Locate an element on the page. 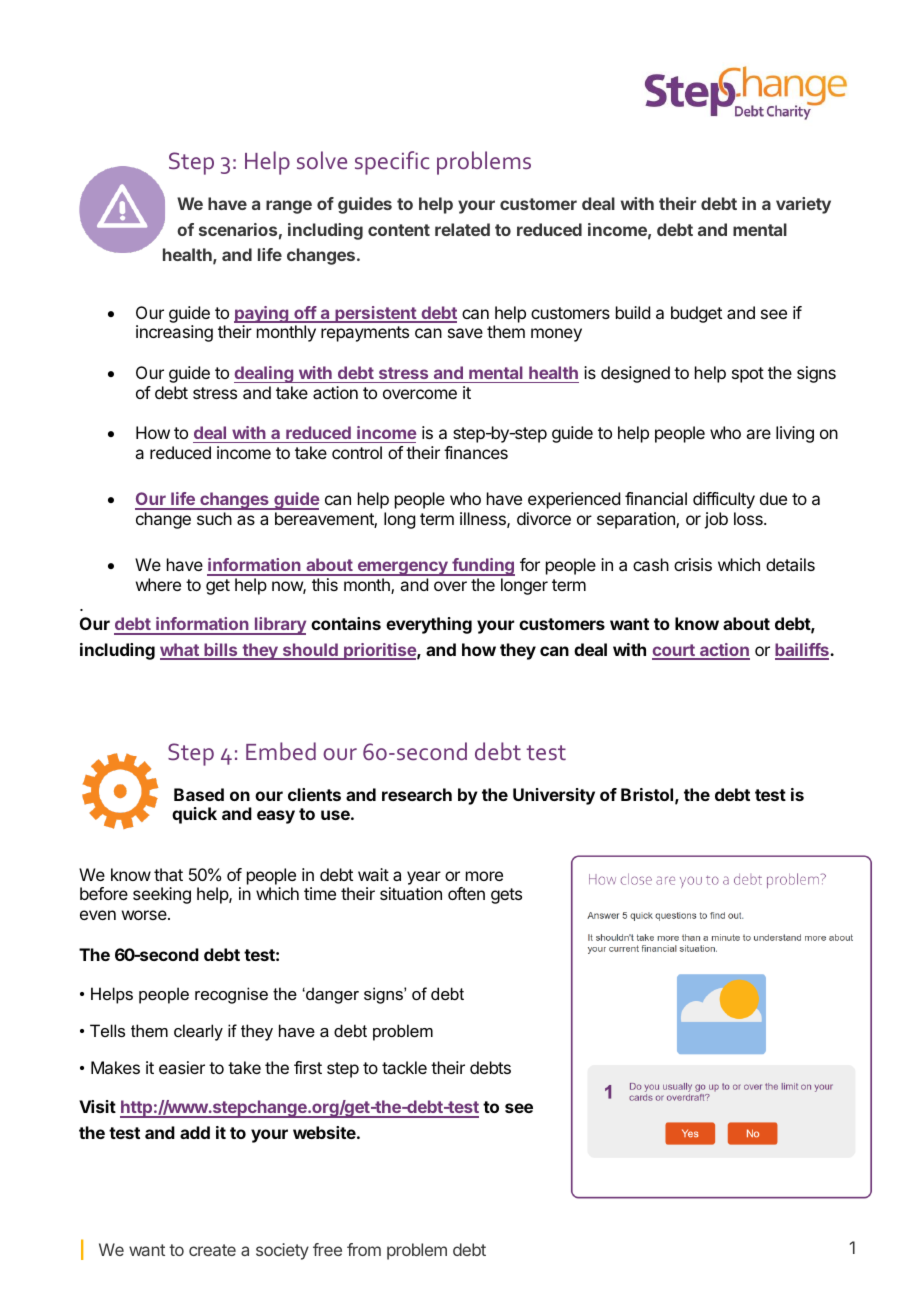 The height and width of the image is (1309, 924). create is located at coordinates (212, 1250).
